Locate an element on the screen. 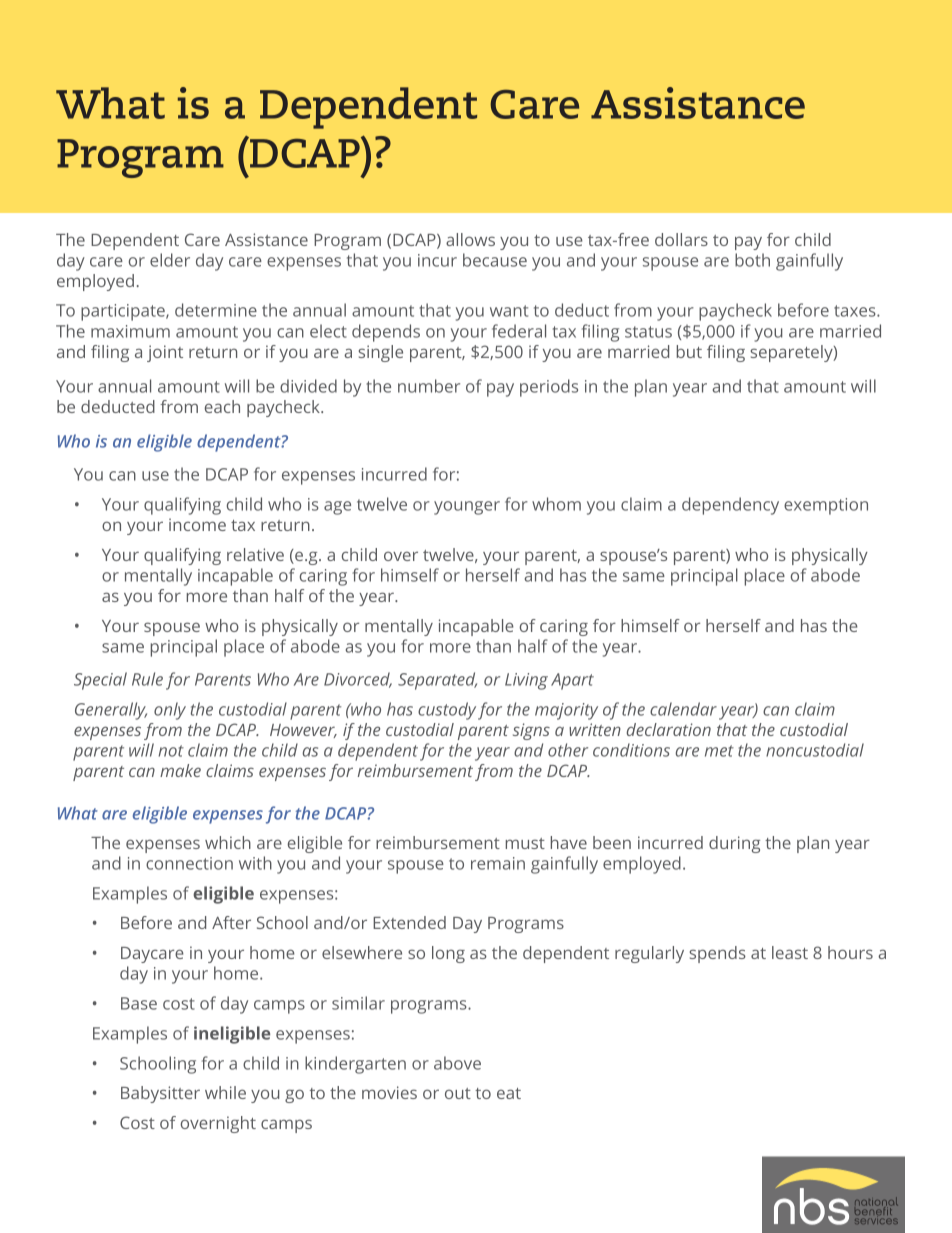 The height and width of the screenshot is (1233, 952). make is located at coordinates (180, 770).
